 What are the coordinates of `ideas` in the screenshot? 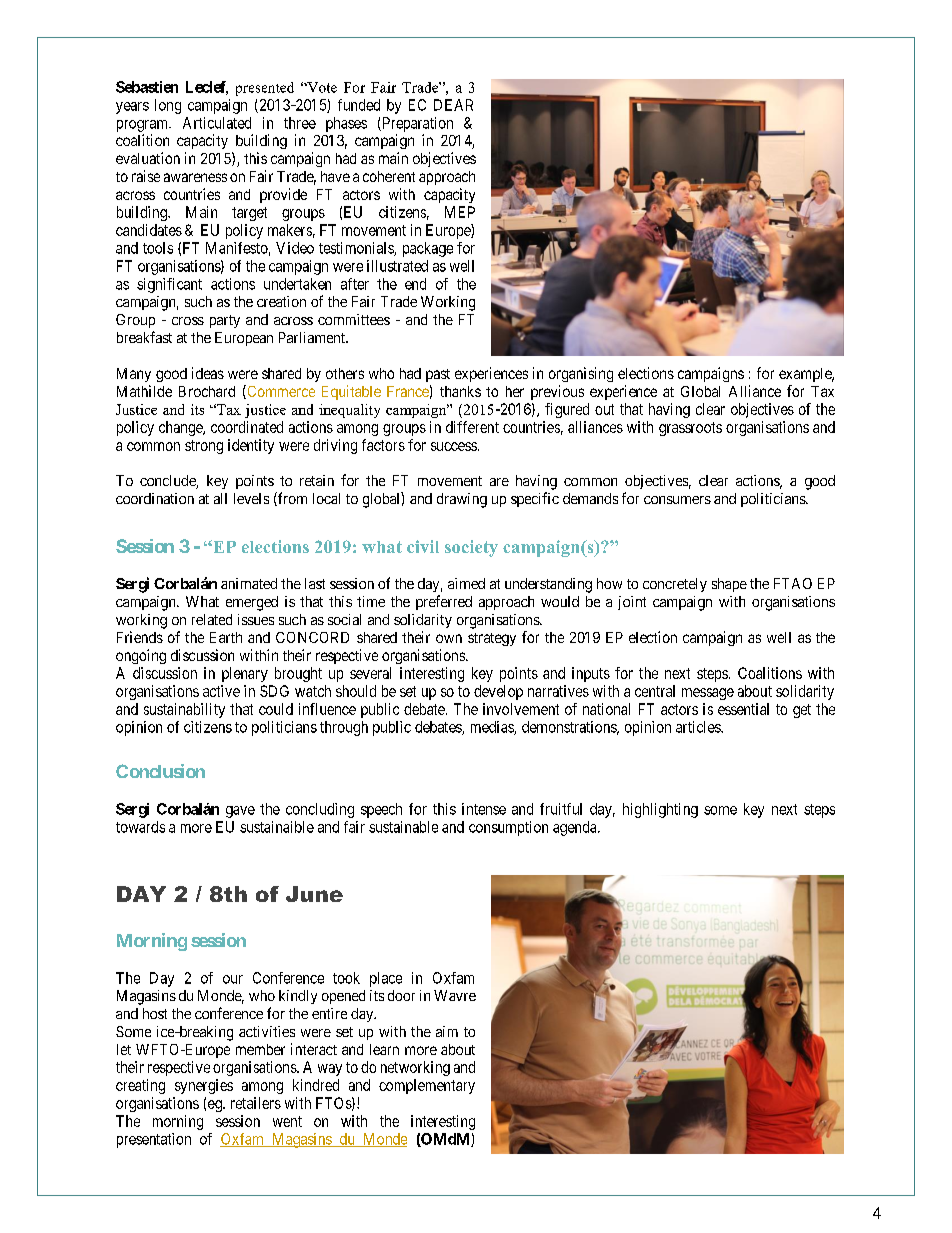 It's located at (208, 373).
